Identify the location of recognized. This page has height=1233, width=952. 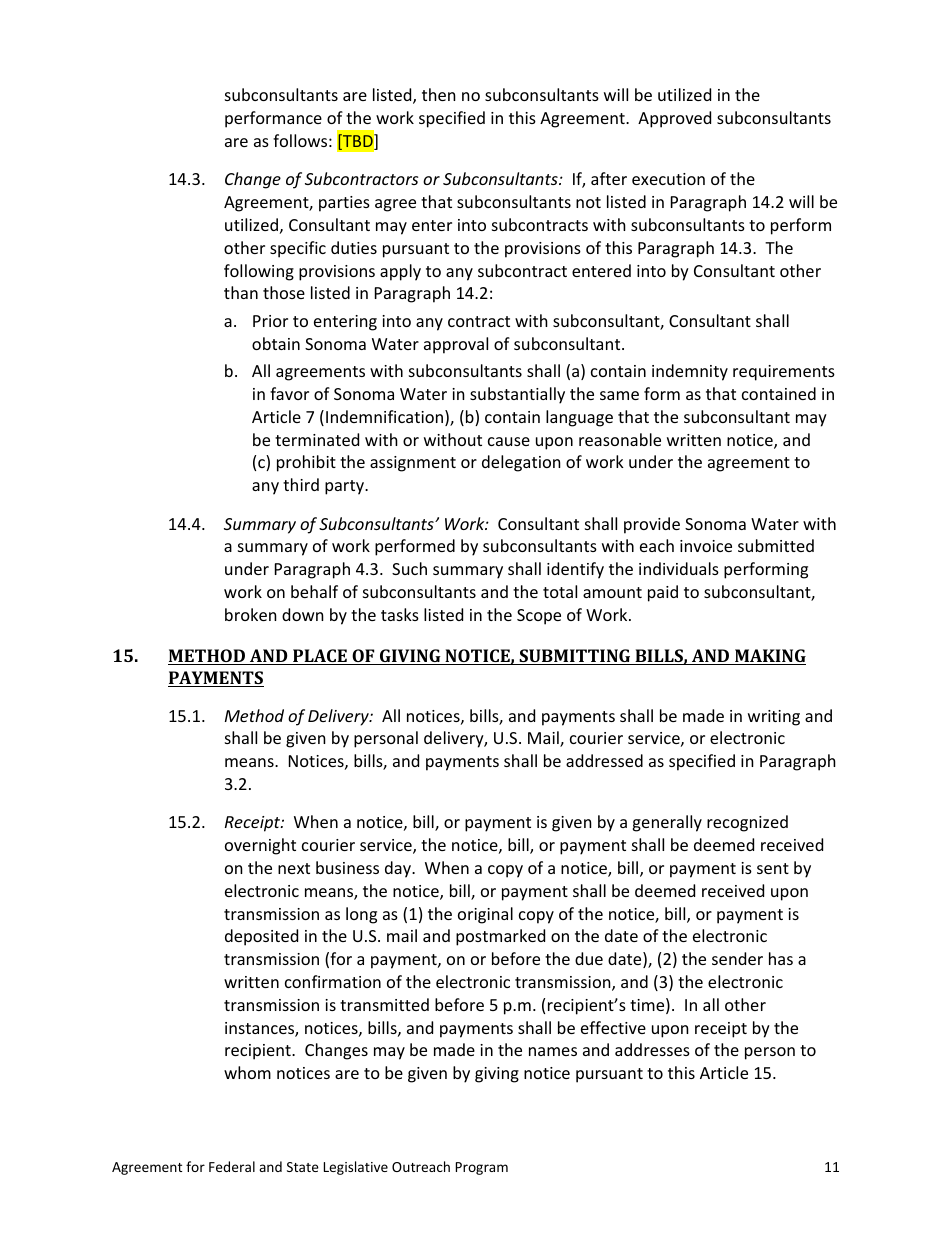
(747, 823).
